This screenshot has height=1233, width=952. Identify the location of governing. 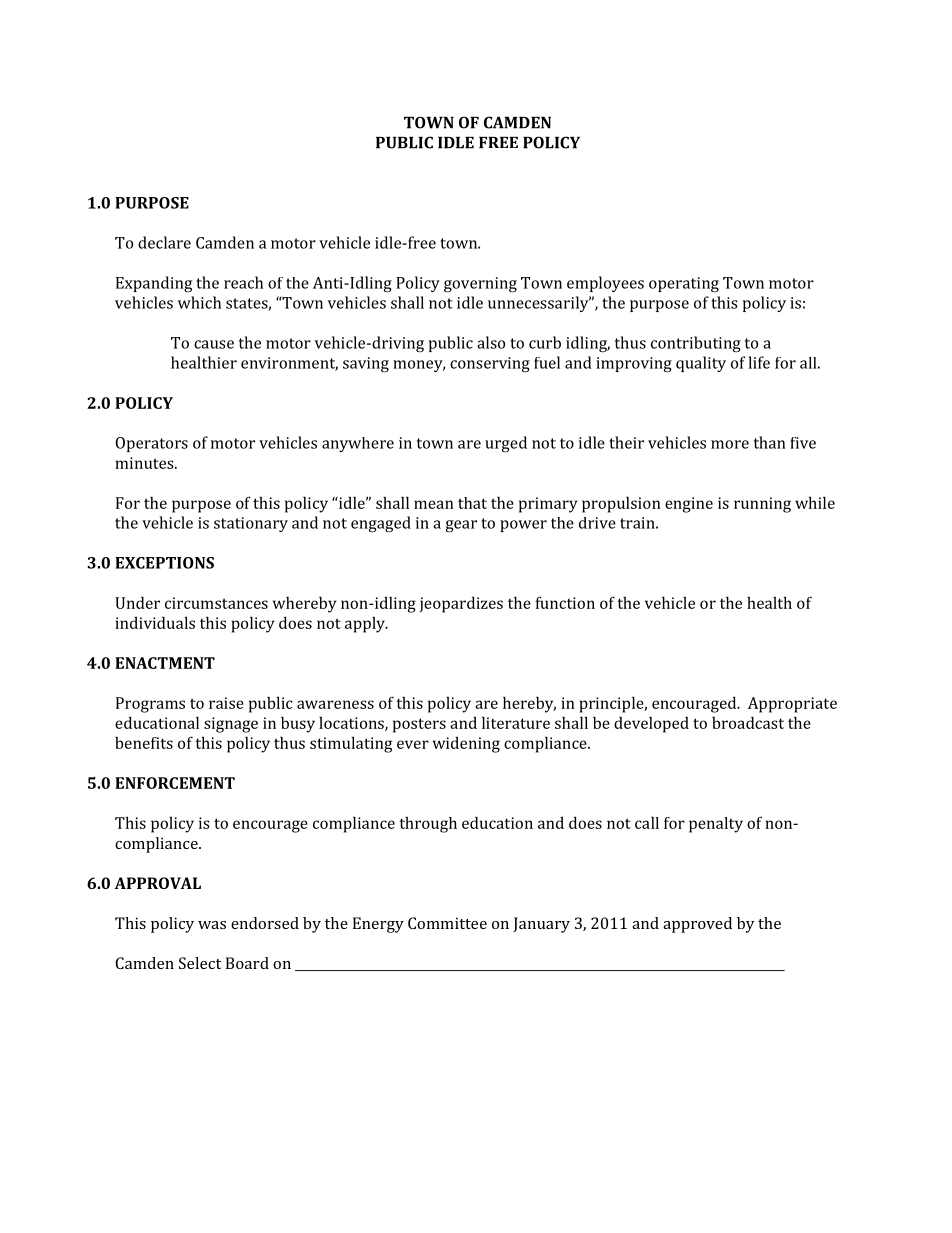
(480, 285).
